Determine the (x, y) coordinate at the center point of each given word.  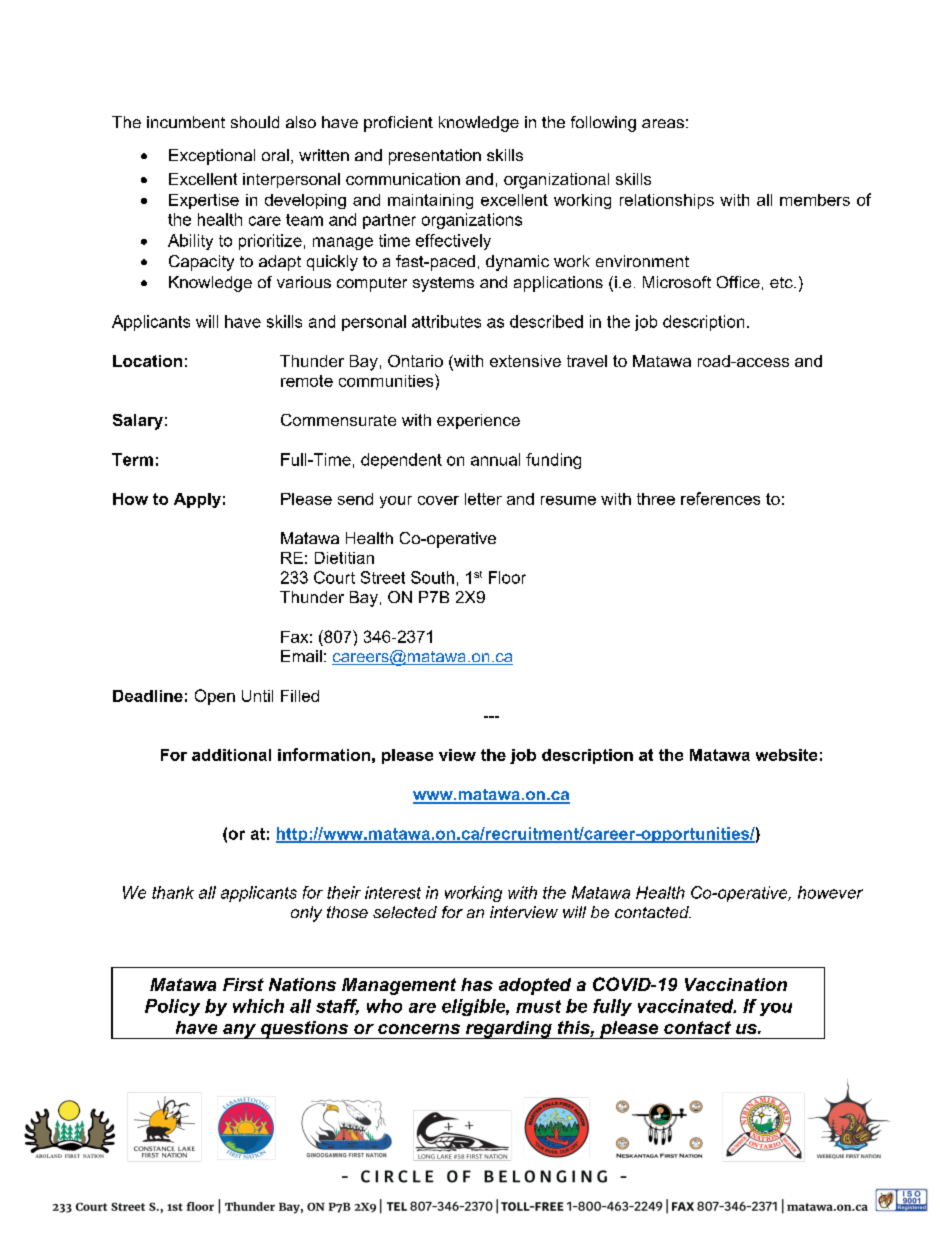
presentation (435, 157)
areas (663, 123)
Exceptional (212, 157)
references (720, 498)
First (243, 984)
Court (334, 577)
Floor (507, 577)
